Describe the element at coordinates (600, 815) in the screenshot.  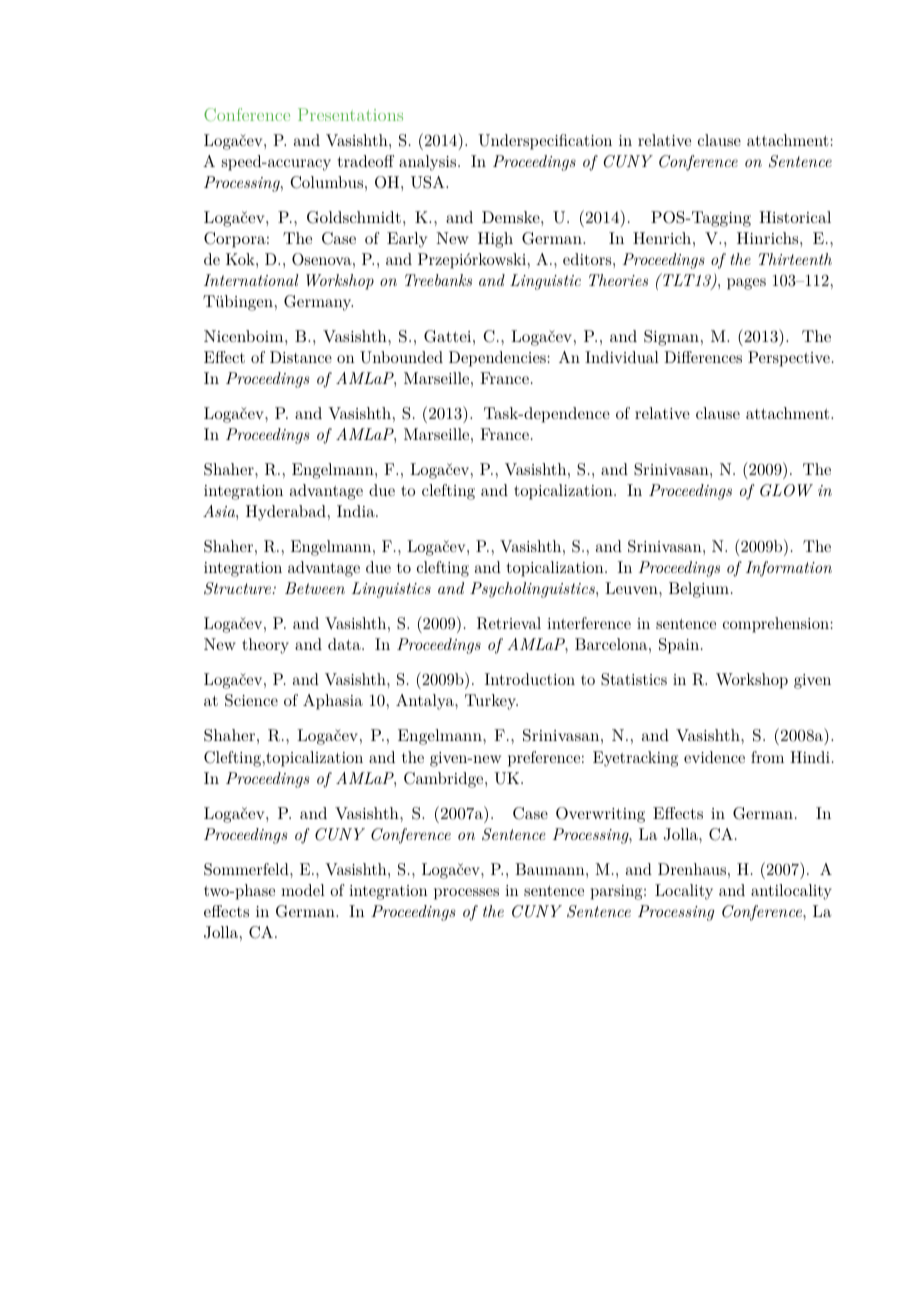
I see `Overwriting` at that location.
